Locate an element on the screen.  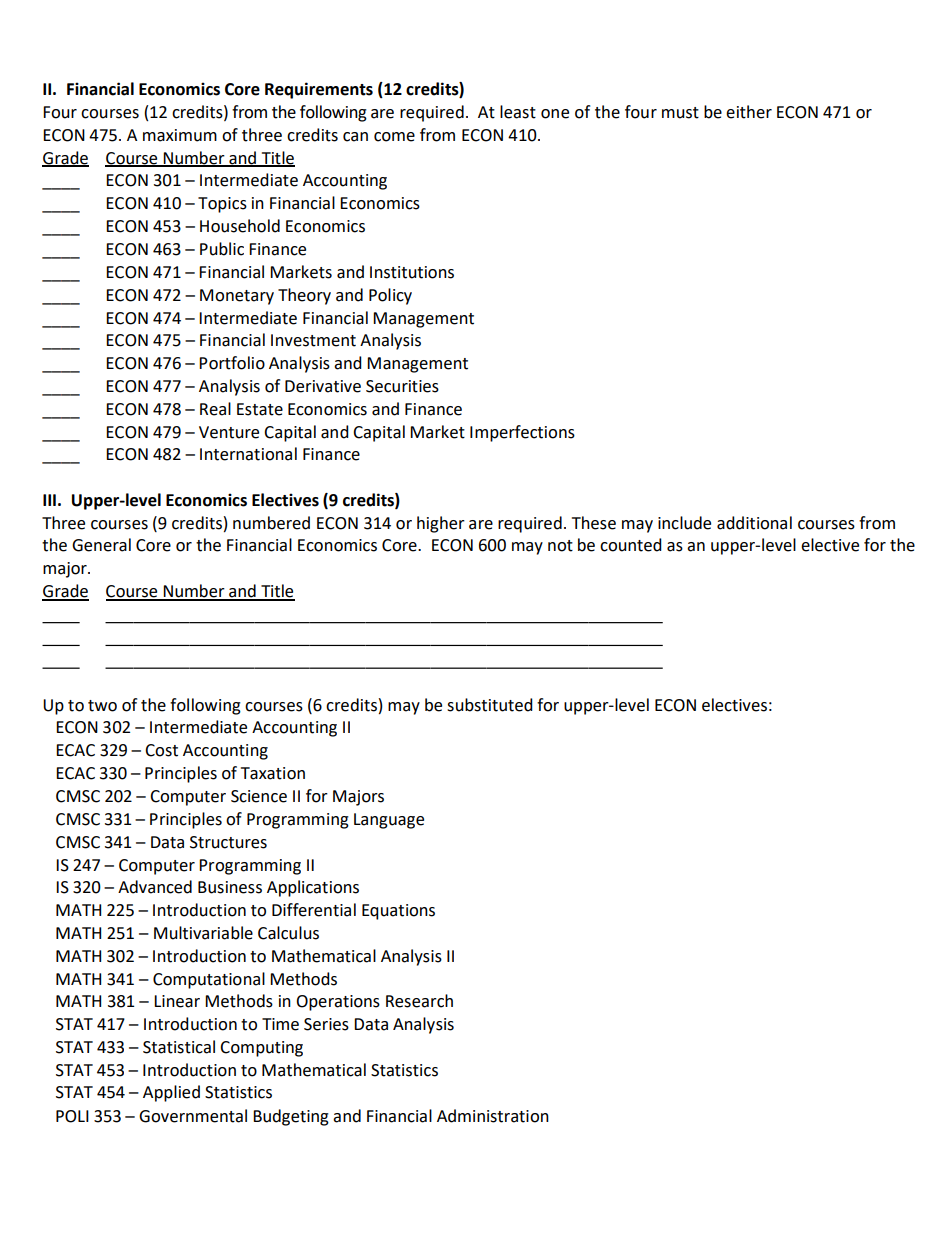
come is located at coordinates (394, 137).
